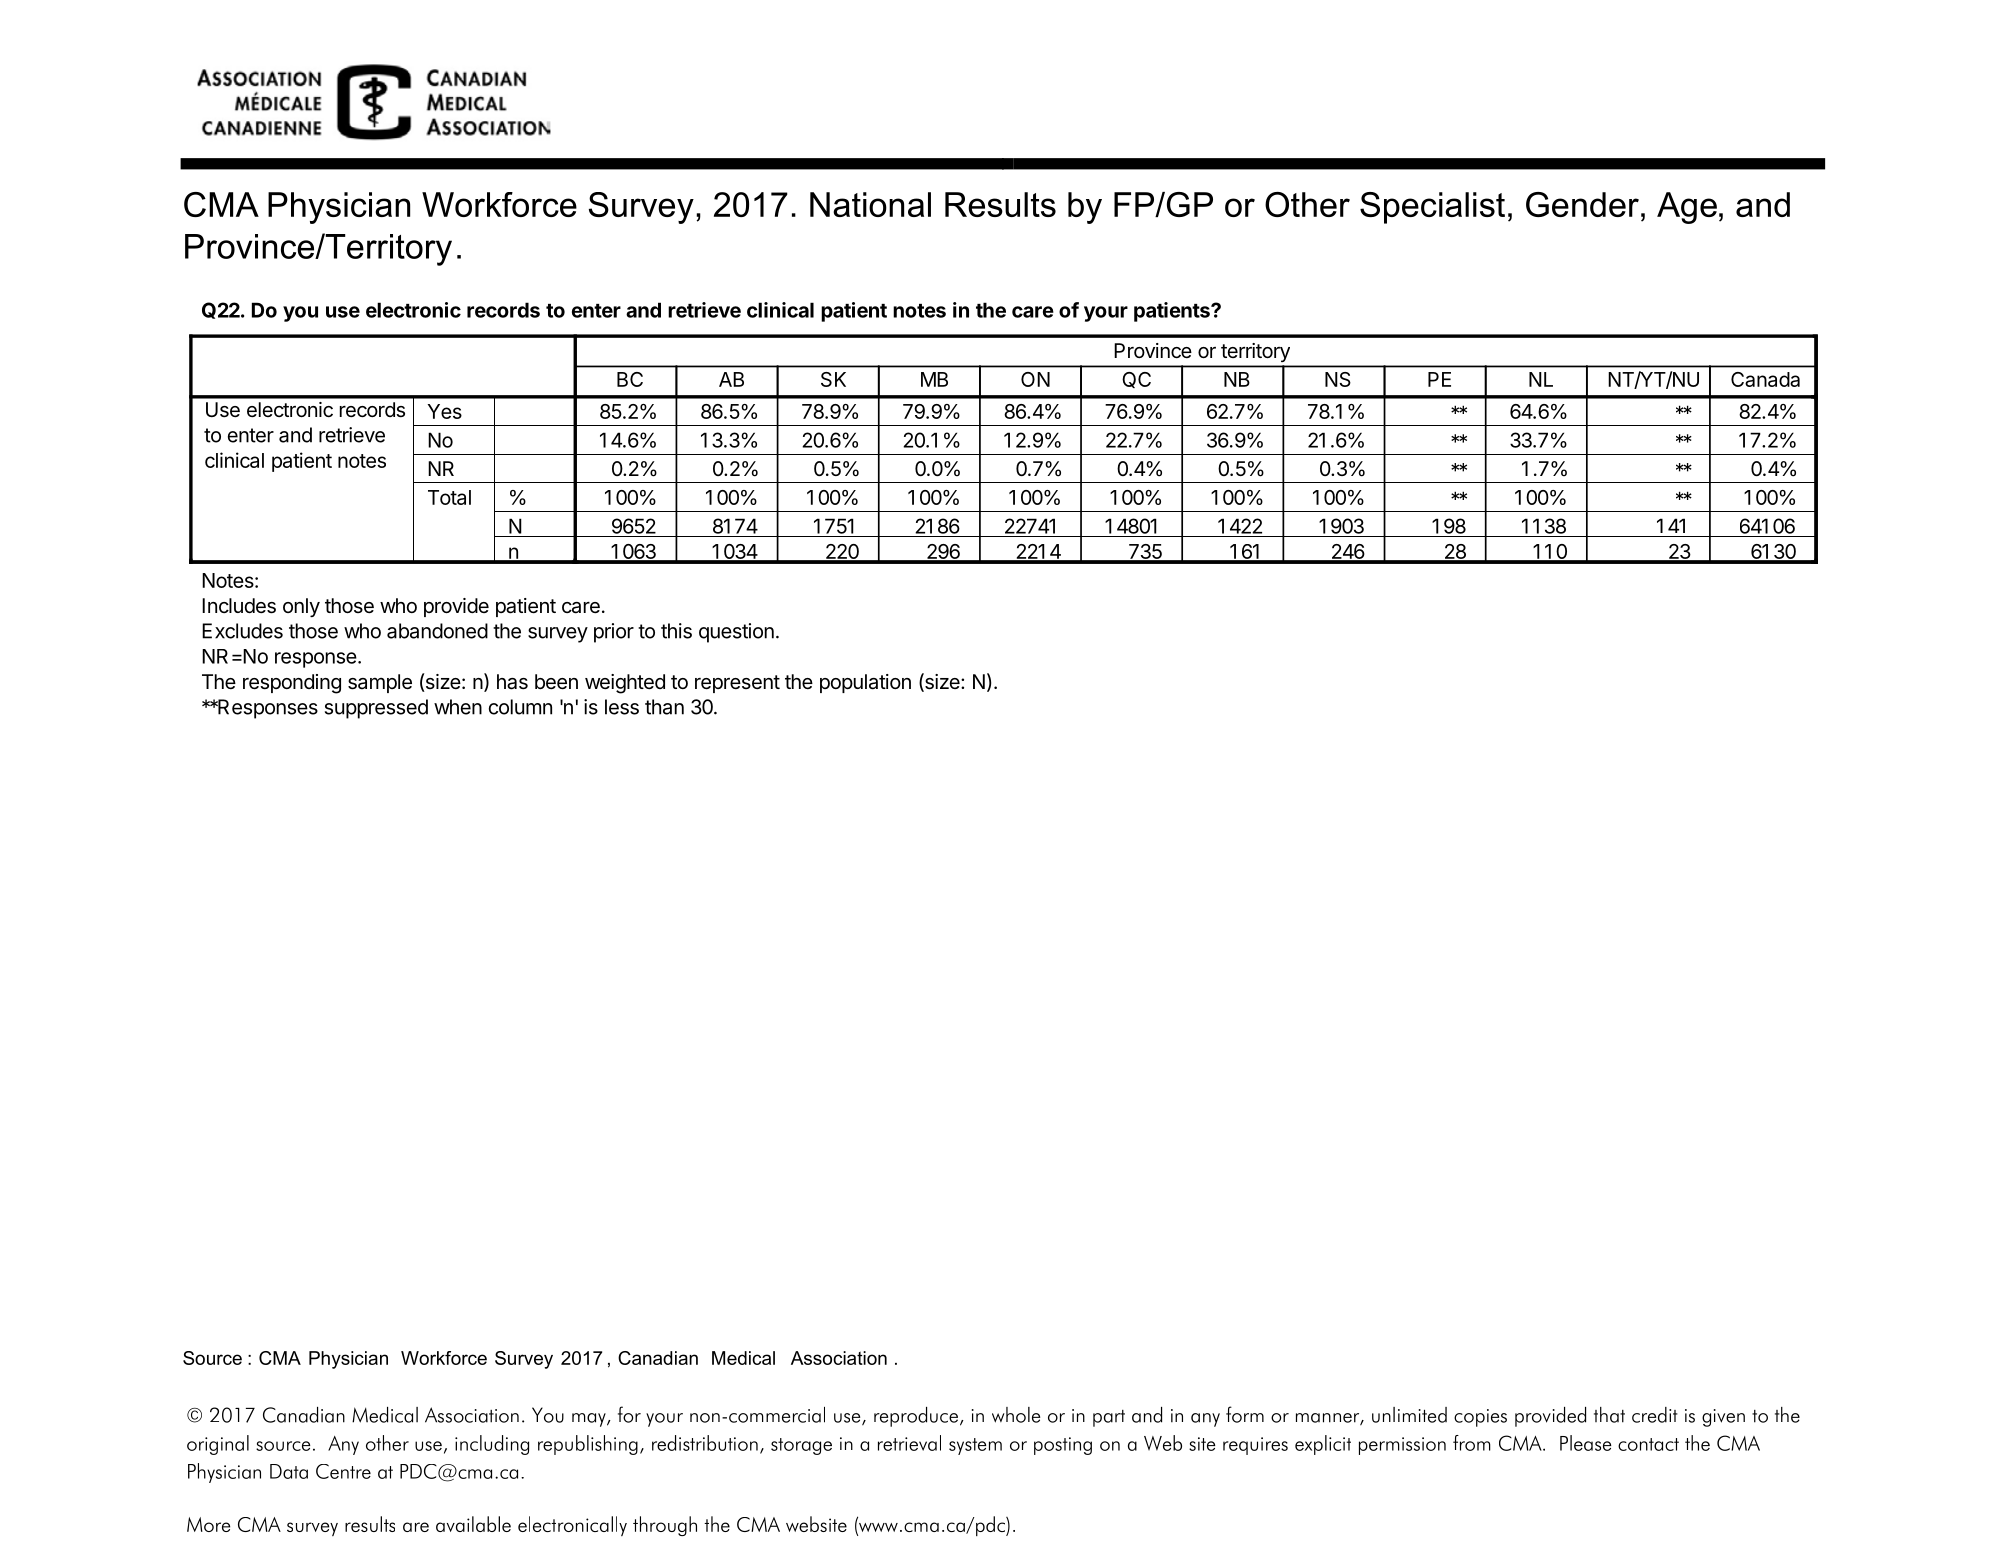  What do you see at coordinates (1609, 1415) in the page?
I see `that` at bounding box center [1609, 1415].
